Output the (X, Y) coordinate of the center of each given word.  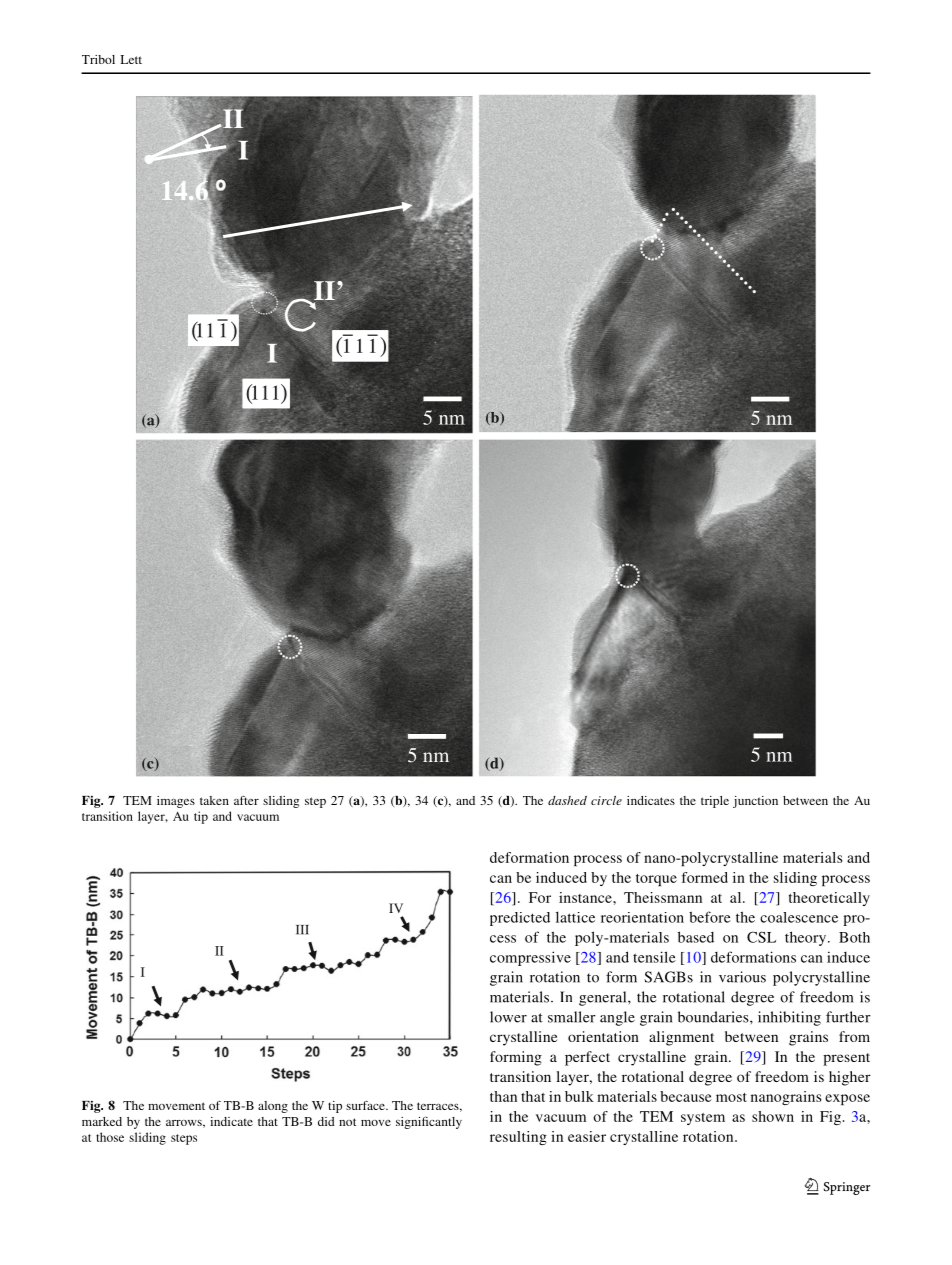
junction (755, 802)
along (273, 1107)
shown (773, 1116)
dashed (567, 800)
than (503, 1096)
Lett (131, 59)
